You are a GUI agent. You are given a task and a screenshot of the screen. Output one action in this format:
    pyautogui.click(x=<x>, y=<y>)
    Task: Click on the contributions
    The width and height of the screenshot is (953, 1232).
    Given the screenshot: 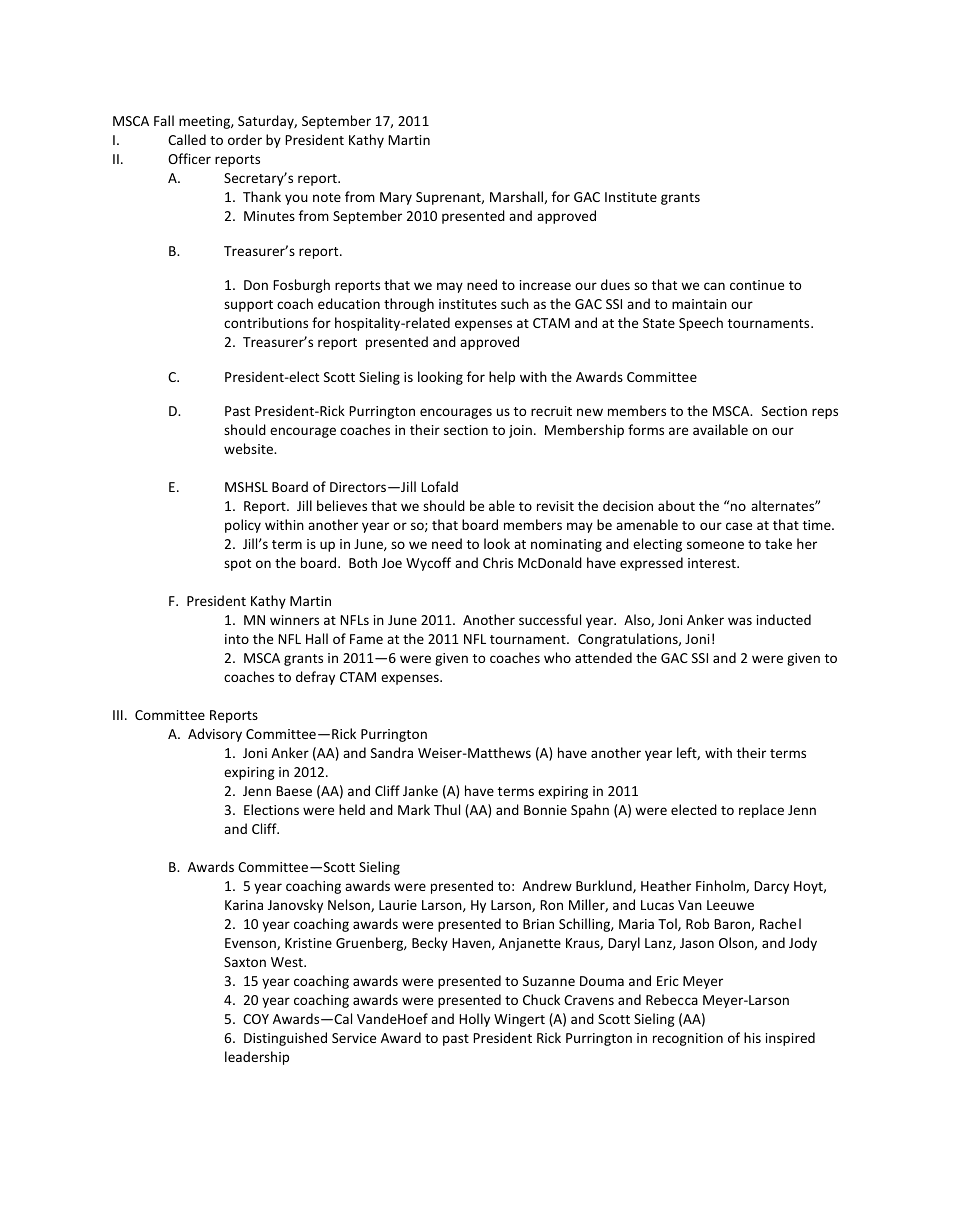 What is the action you would take?
    pyautogui.click(x=266, y=322)
